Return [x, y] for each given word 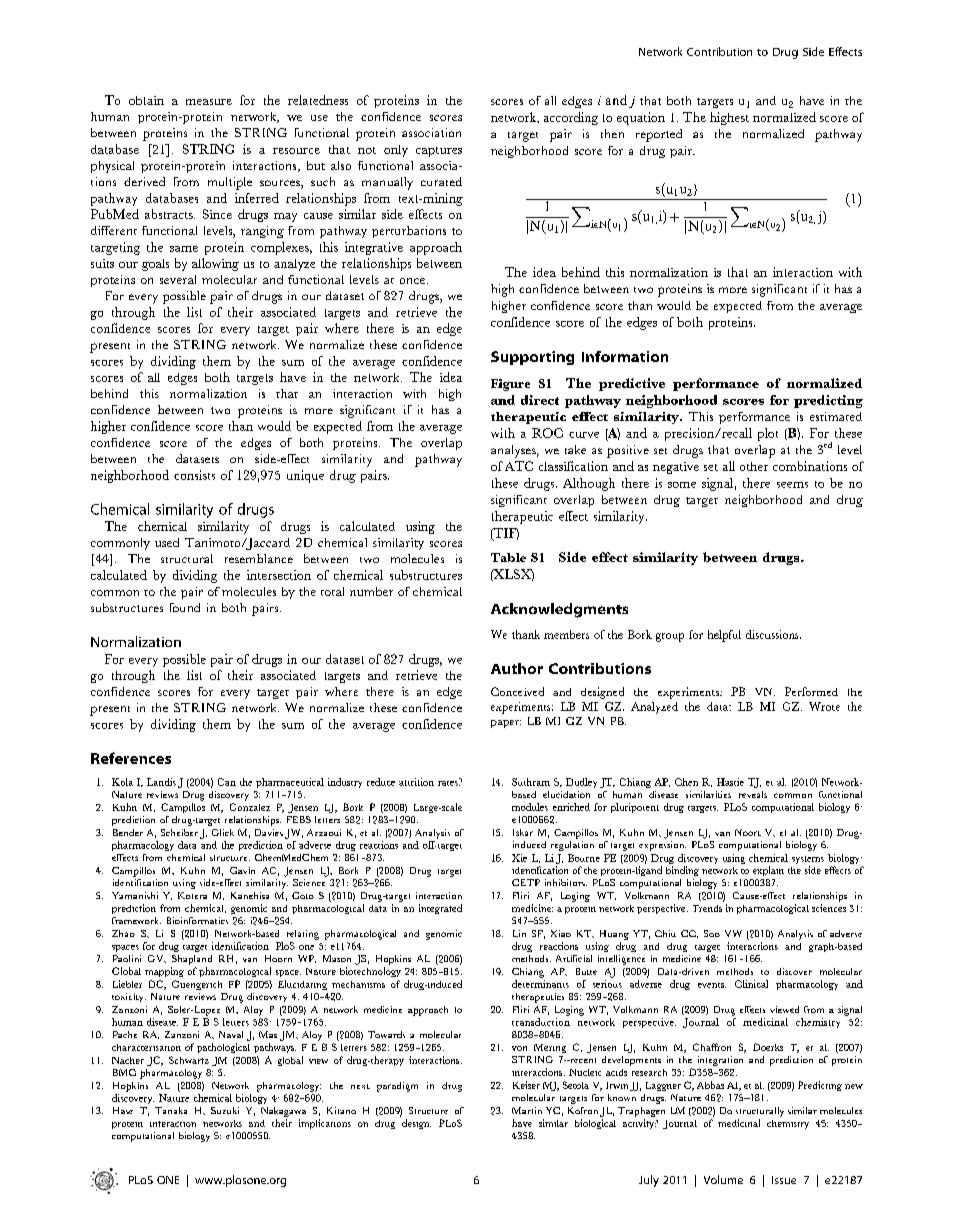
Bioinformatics [197, 920]
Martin [527, 1110]
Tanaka [171, 1110]
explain [768, 871]
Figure [510, 385]
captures [439, 152]
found [185, 607]
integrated [440, 909]
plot [768, 434]
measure [209, 102]
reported [659, 135]
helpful [724, 636]
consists [194, 475]
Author [517, 668]
